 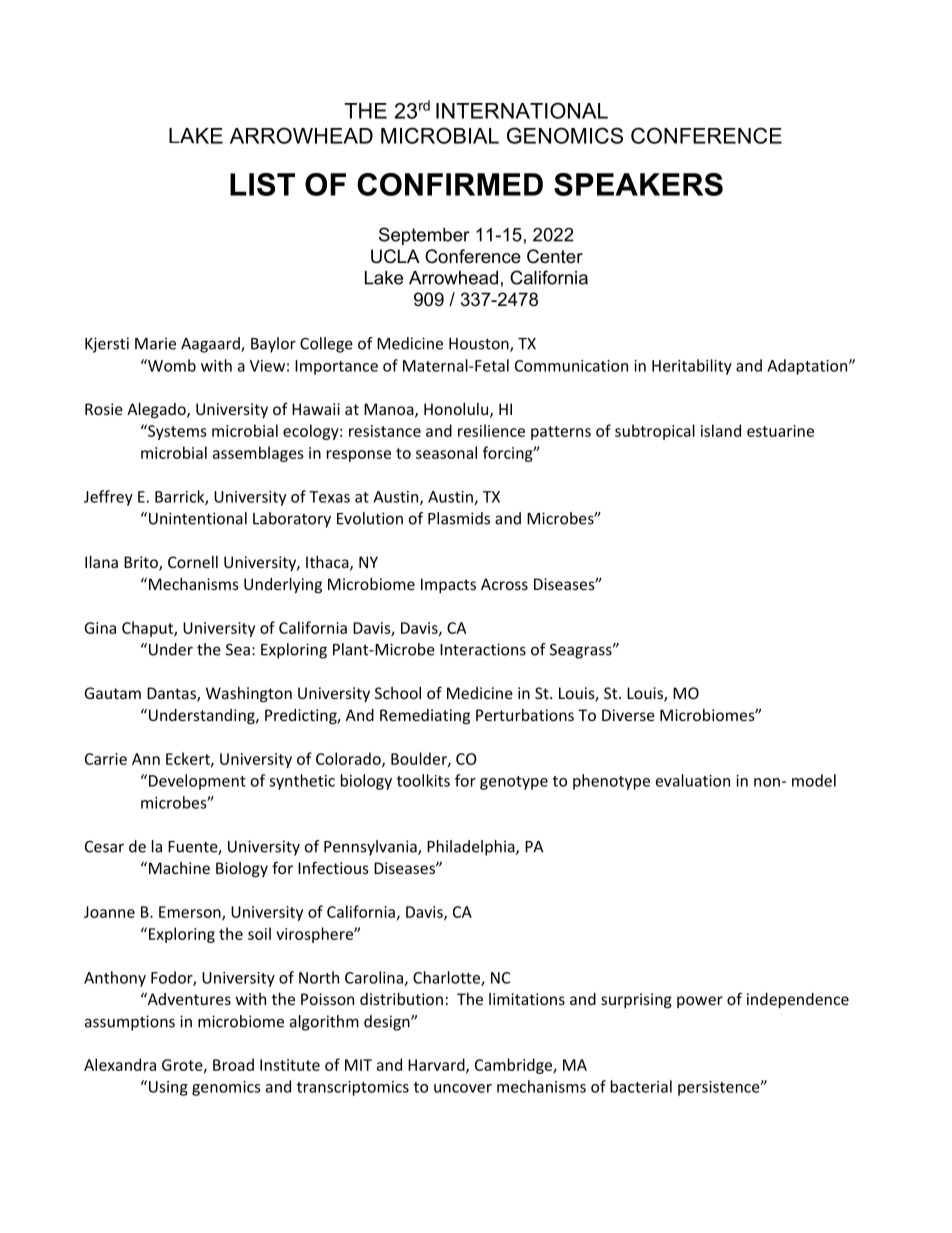 I want to click on Impacts, so click(x=448, y=585).
